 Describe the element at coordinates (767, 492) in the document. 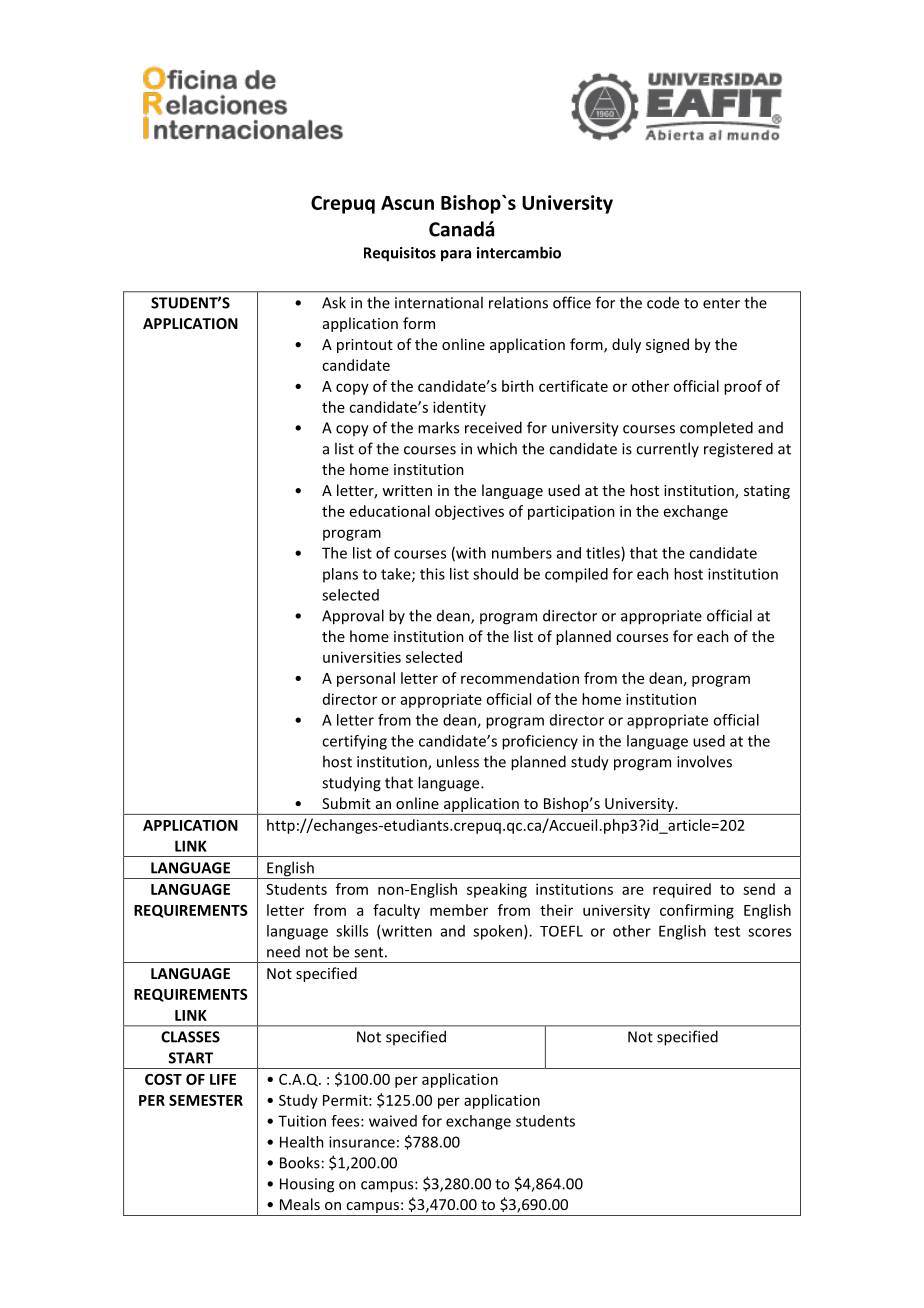

I see `stating` at that location.
